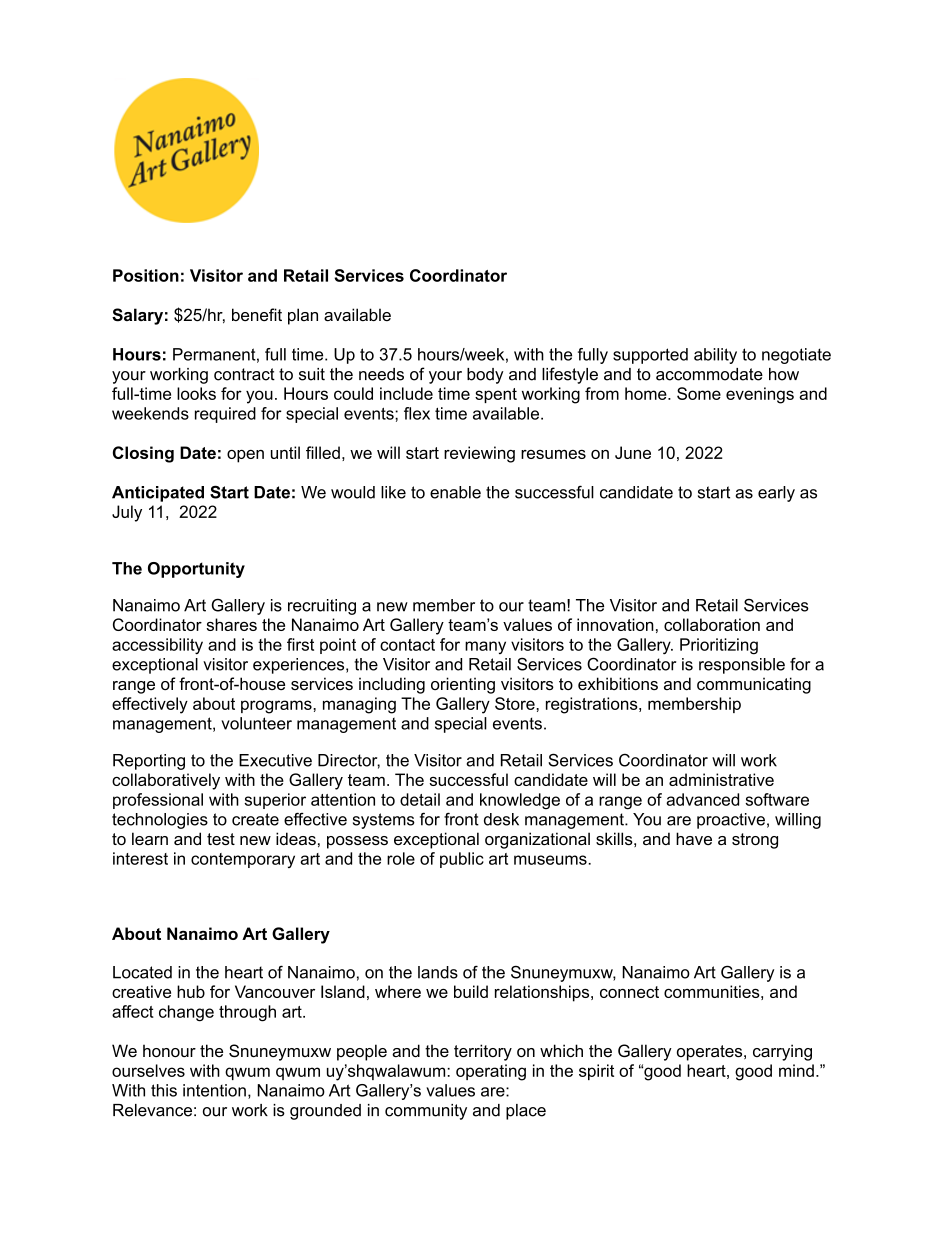 The image size is (952, 1233). What do you see at coordinates (731, 821) in the document?
I see `proactive` at bounding box center [731, 821].
